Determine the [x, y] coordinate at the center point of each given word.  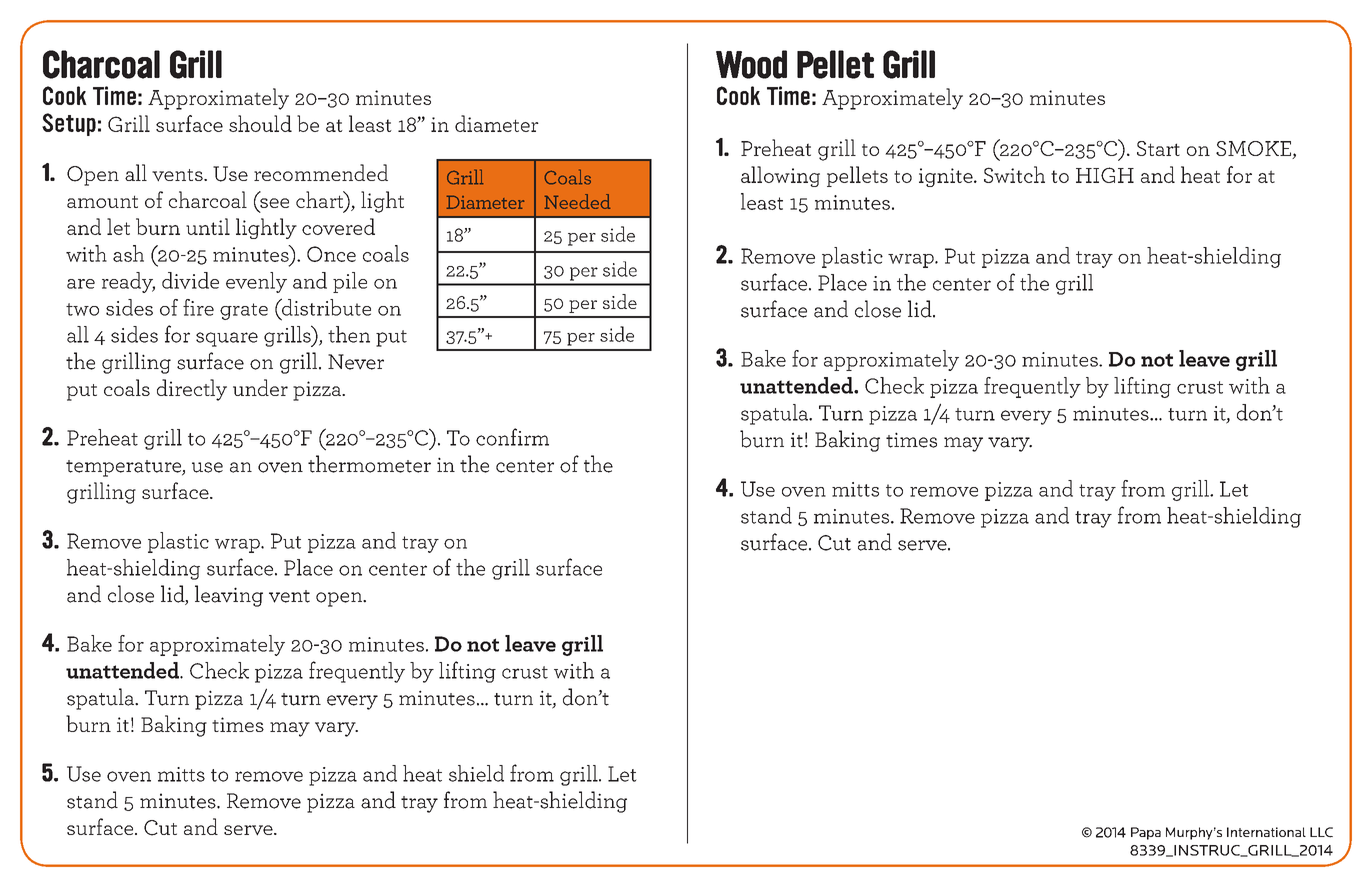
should [260, 123]
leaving [229, 596]
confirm [512, 437]
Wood [751, 64]
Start [1158, 148]
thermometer [369, 464]
